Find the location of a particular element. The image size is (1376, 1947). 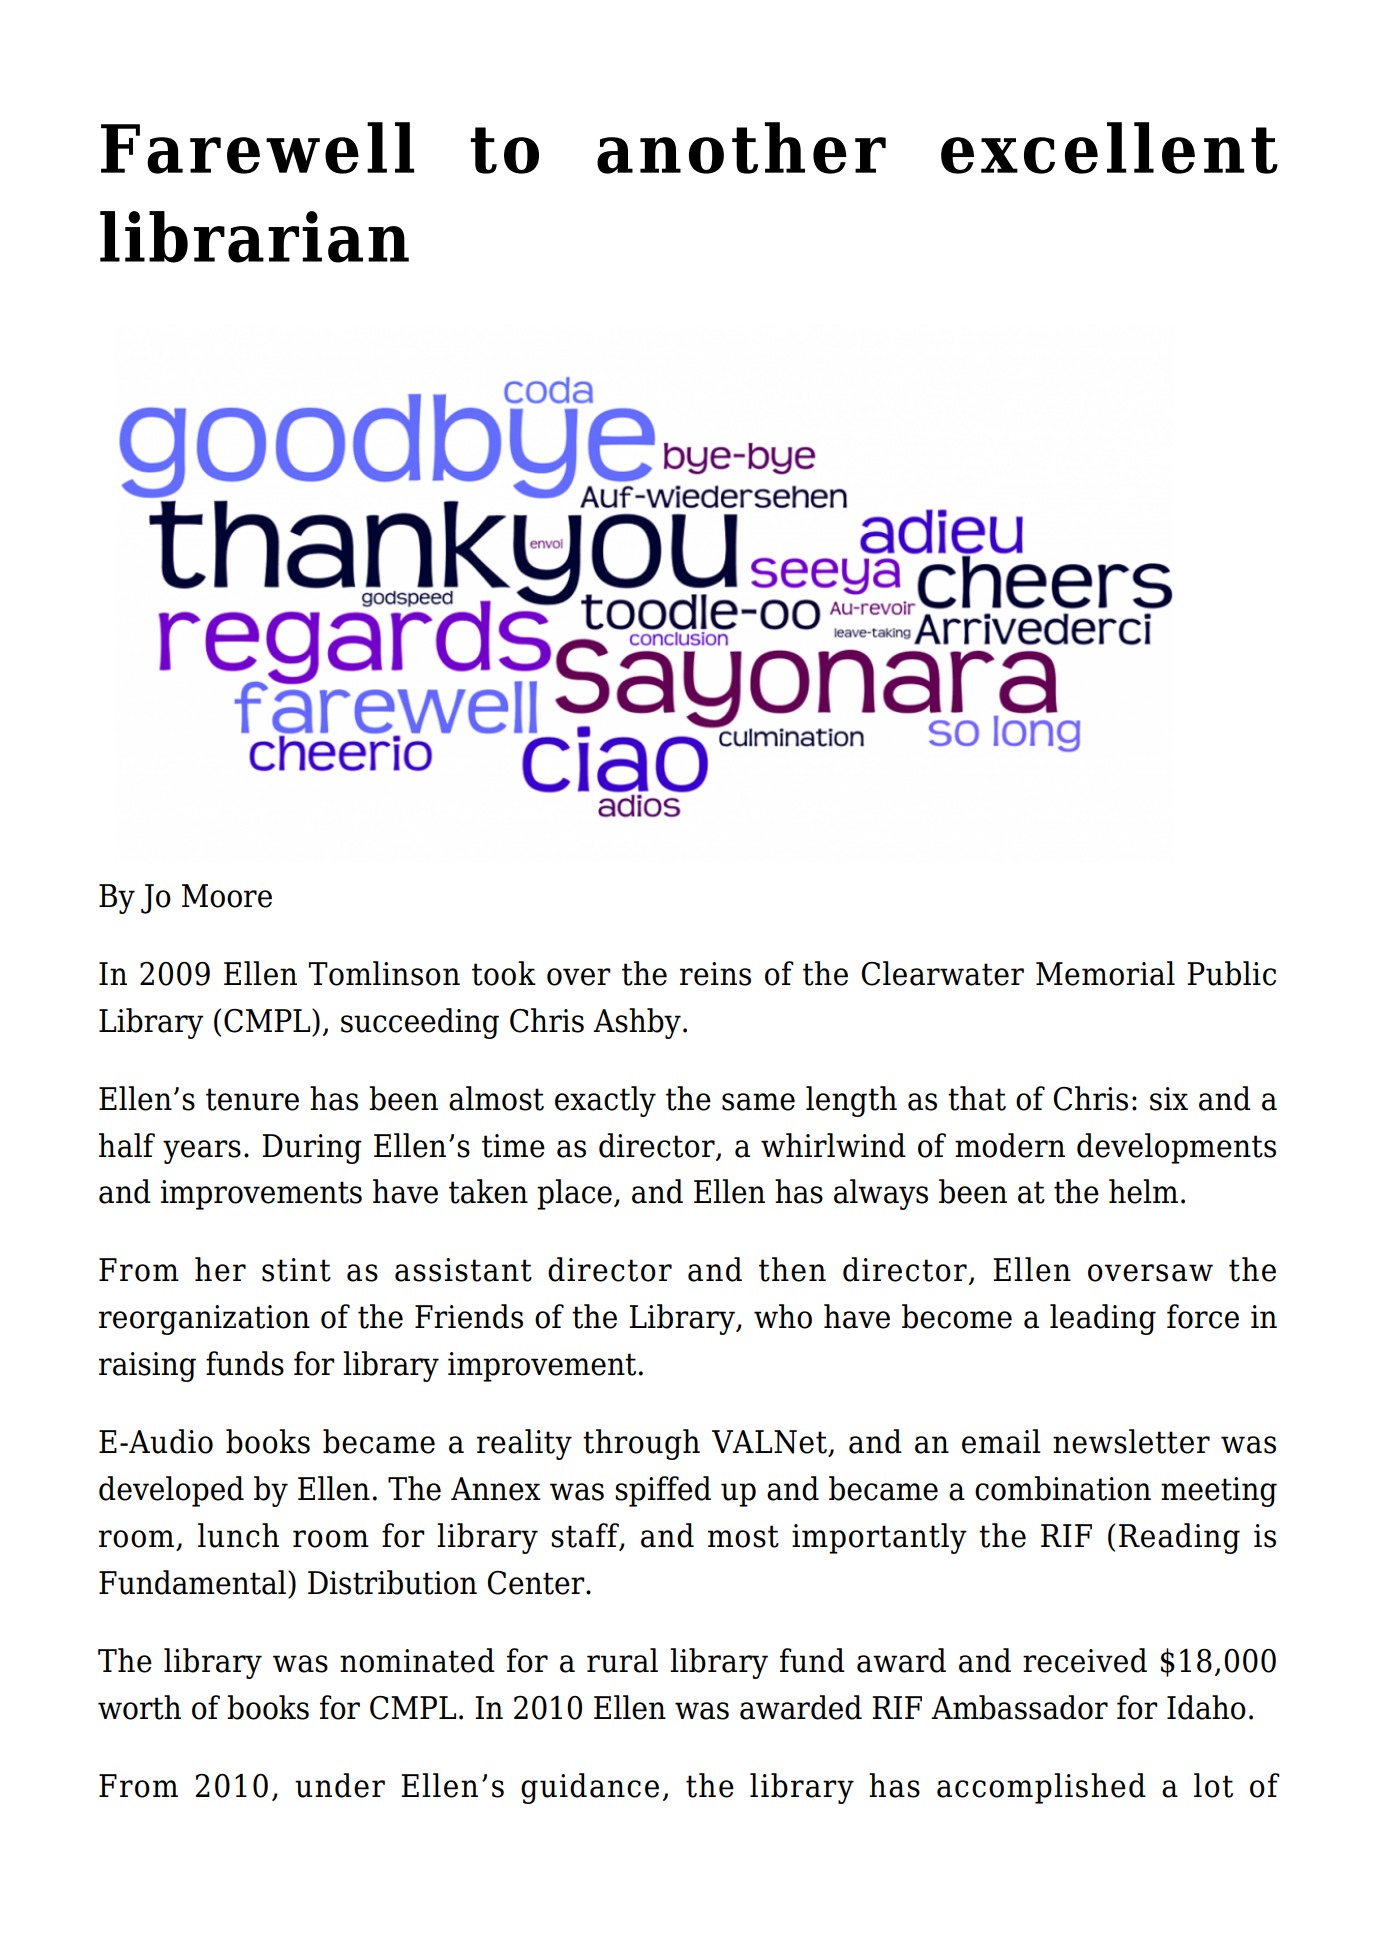

who is located at coordinates (783, 1316).
